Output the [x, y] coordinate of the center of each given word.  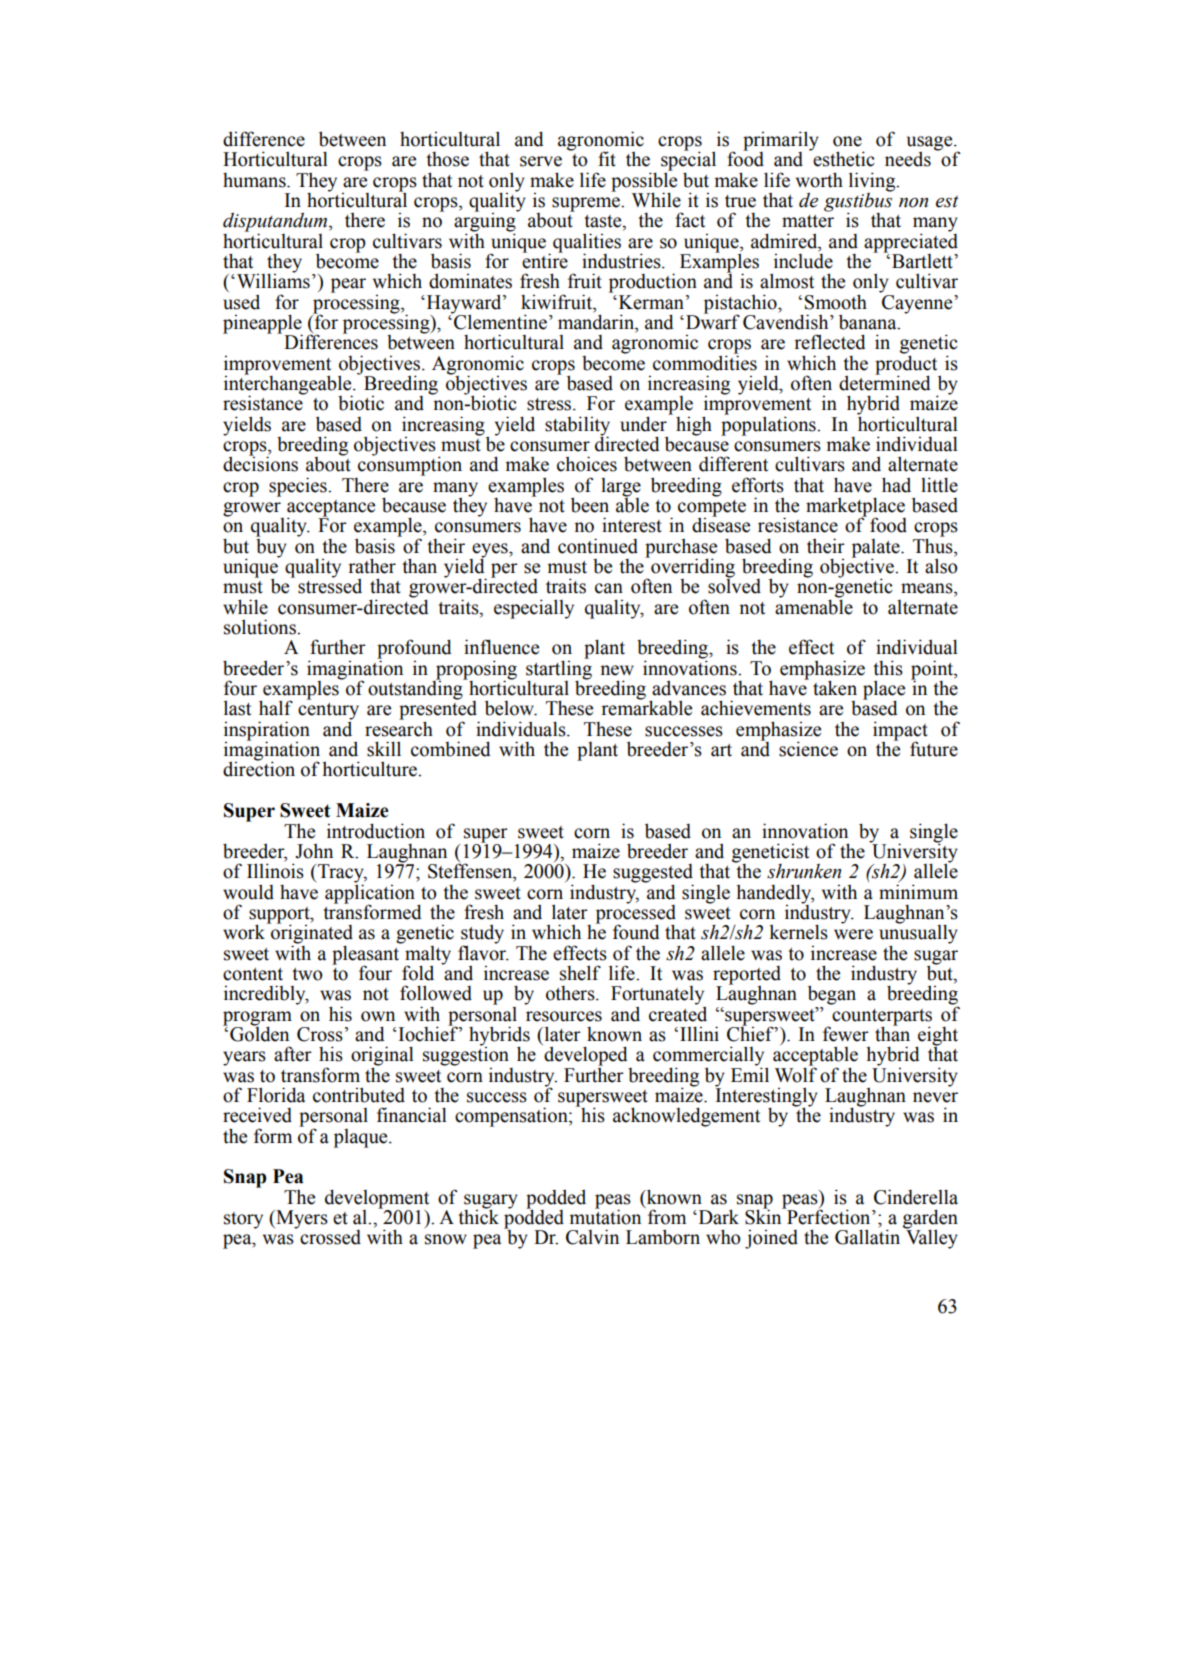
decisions [260, 463]
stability [577, 427]
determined [885, 382]
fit [607, 159]
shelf [580, 973]
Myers [301, 1219]
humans [255, 180]
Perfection [829, 1216]
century [328, 712]
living [873, 182]
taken [835, 688]
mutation [605, 1216]
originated [311, 934]
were [853, 934]
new [617, 670]
